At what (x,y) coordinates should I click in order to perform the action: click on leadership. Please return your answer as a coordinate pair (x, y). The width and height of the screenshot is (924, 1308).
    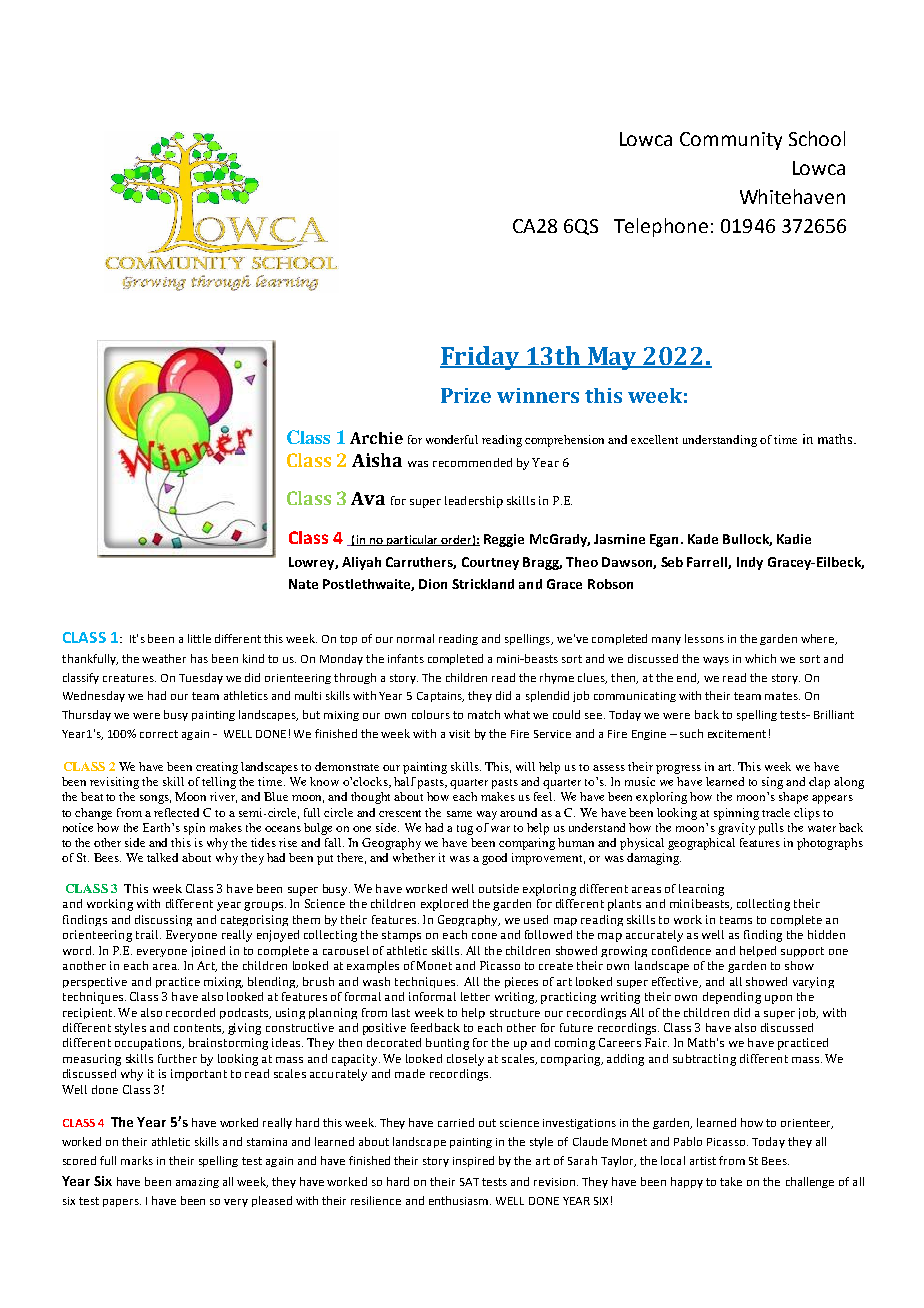
    Looking at the image, I should click on (474, 502).
